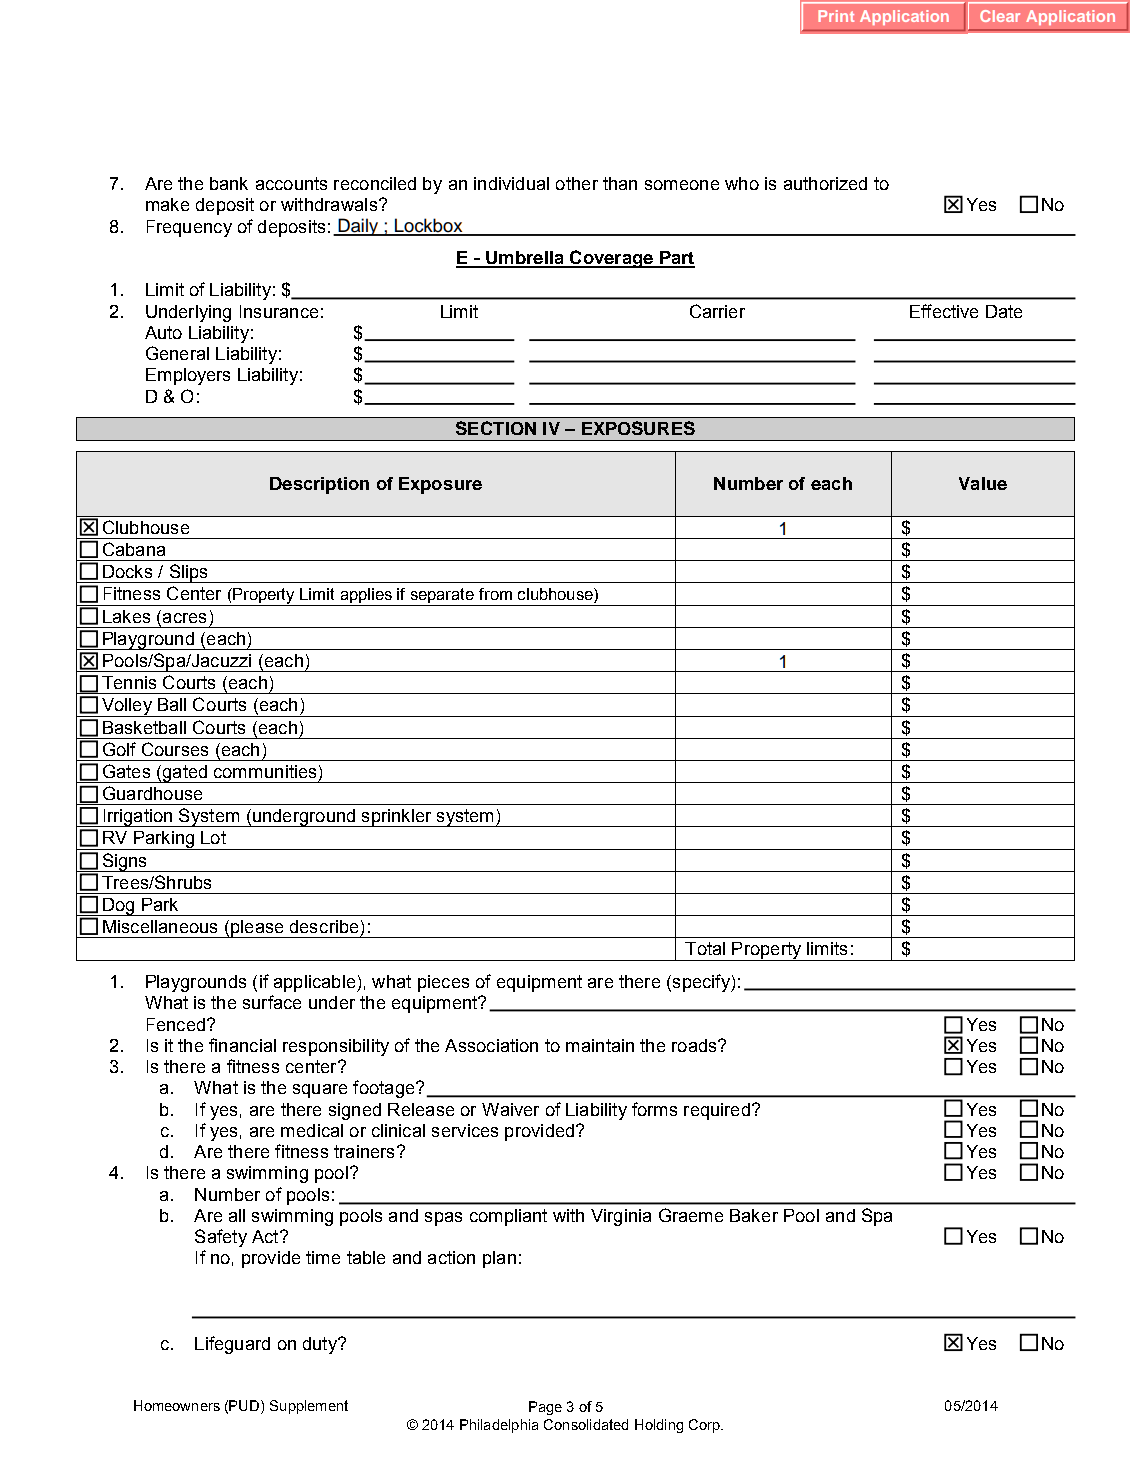 This screenshot has height=1464, width=1131. Describe the element at coordinates (495, 594) in the screenshot. I see `from` at that location.
